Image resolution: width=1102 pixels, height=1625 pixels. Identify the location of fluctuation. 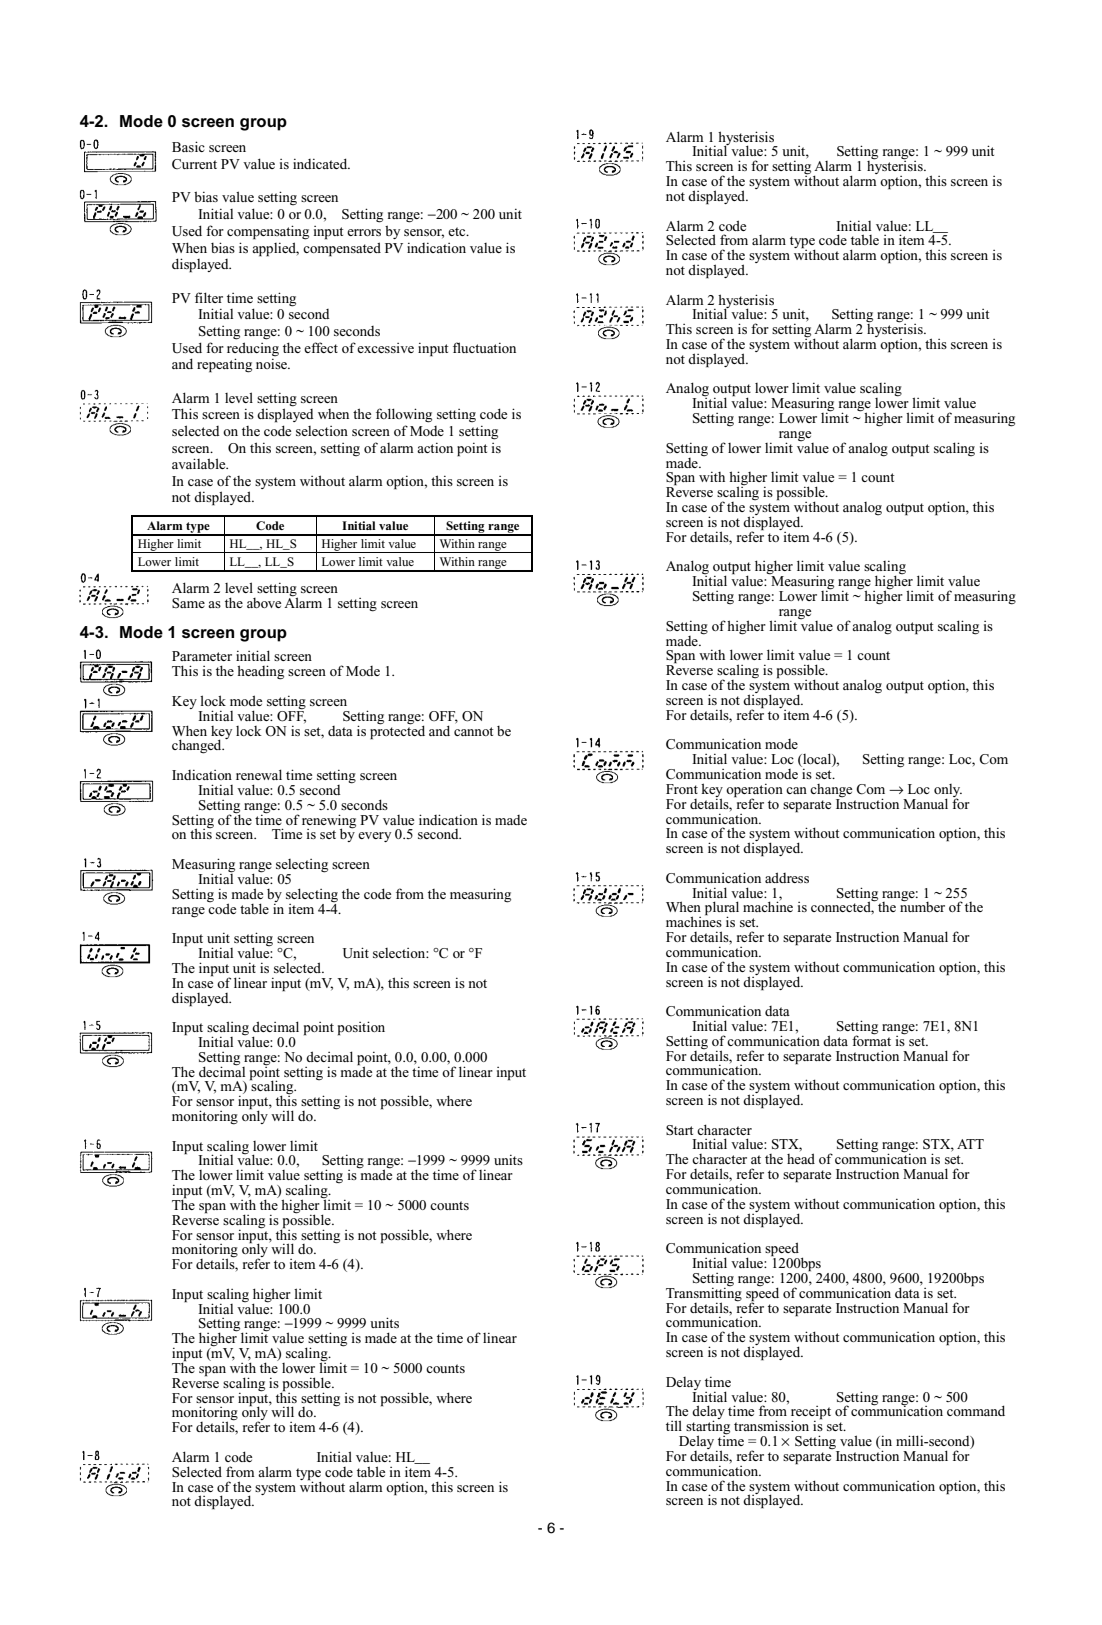
(484, 347).
